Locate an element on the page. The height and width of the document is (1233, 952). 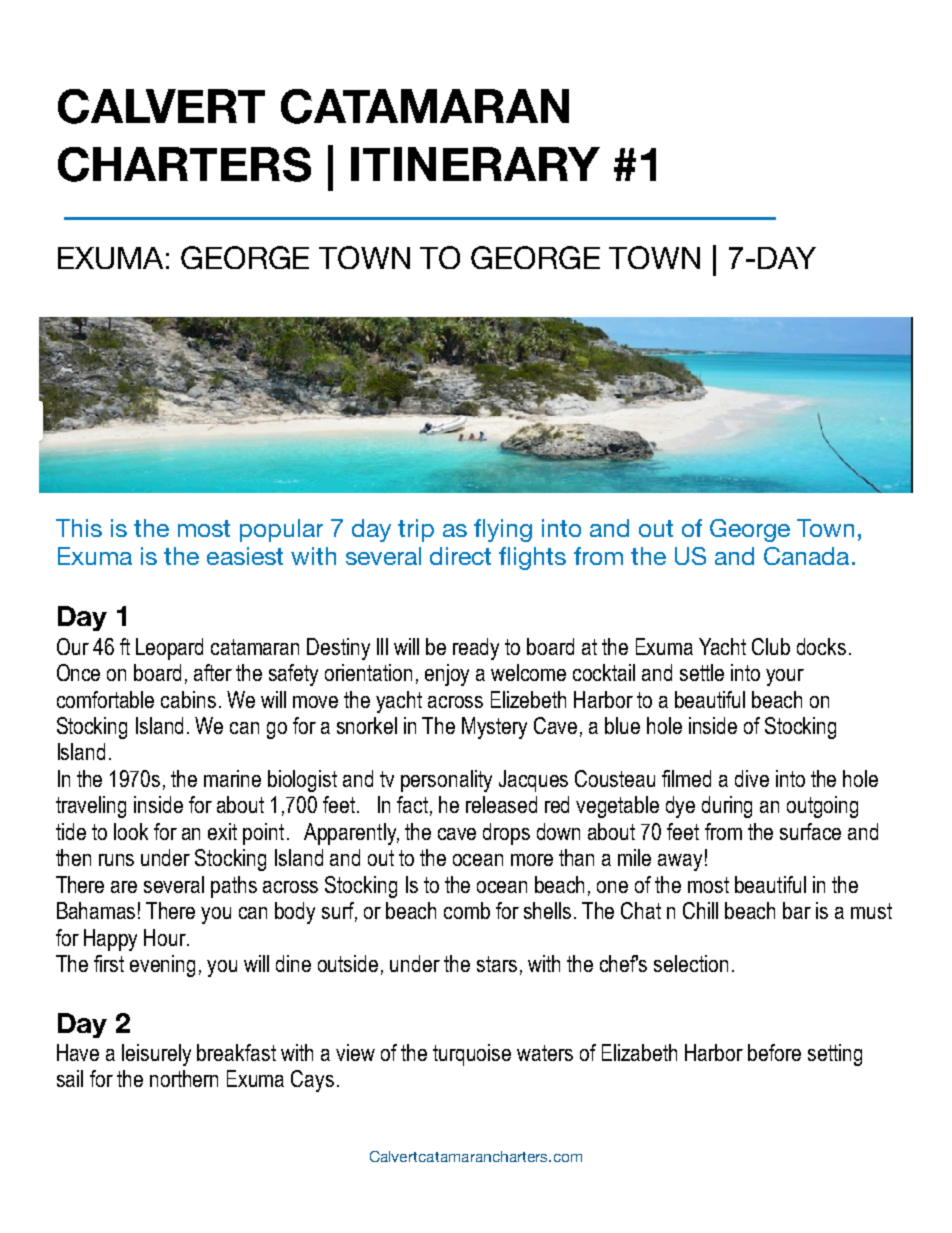
before is located at coordinates (774, 1052).
